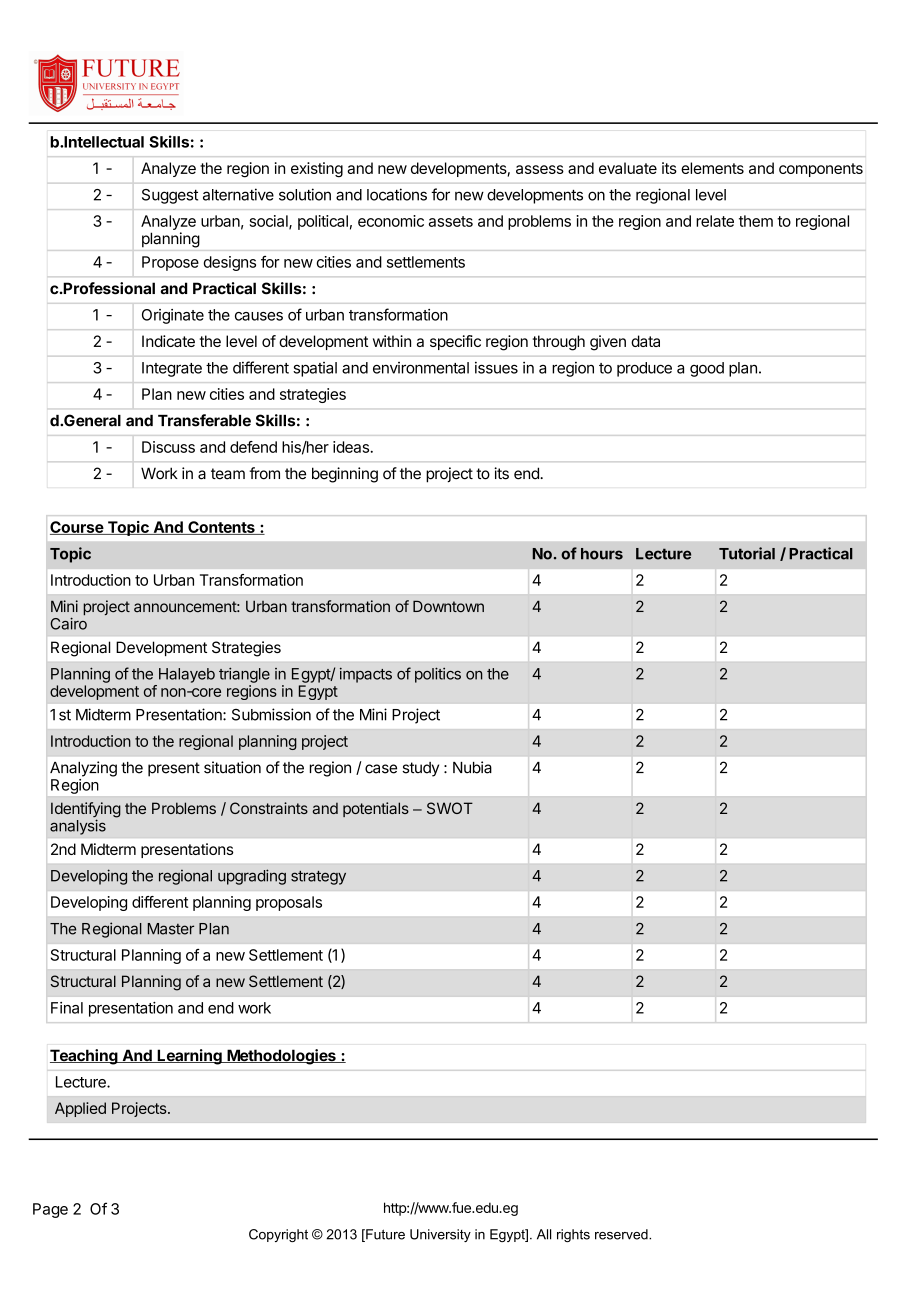 The width and height of the screenshot is (924, 1308). Describe the element at coordinates (221, 528) in the screenshot. I see `Contents` at that location.
